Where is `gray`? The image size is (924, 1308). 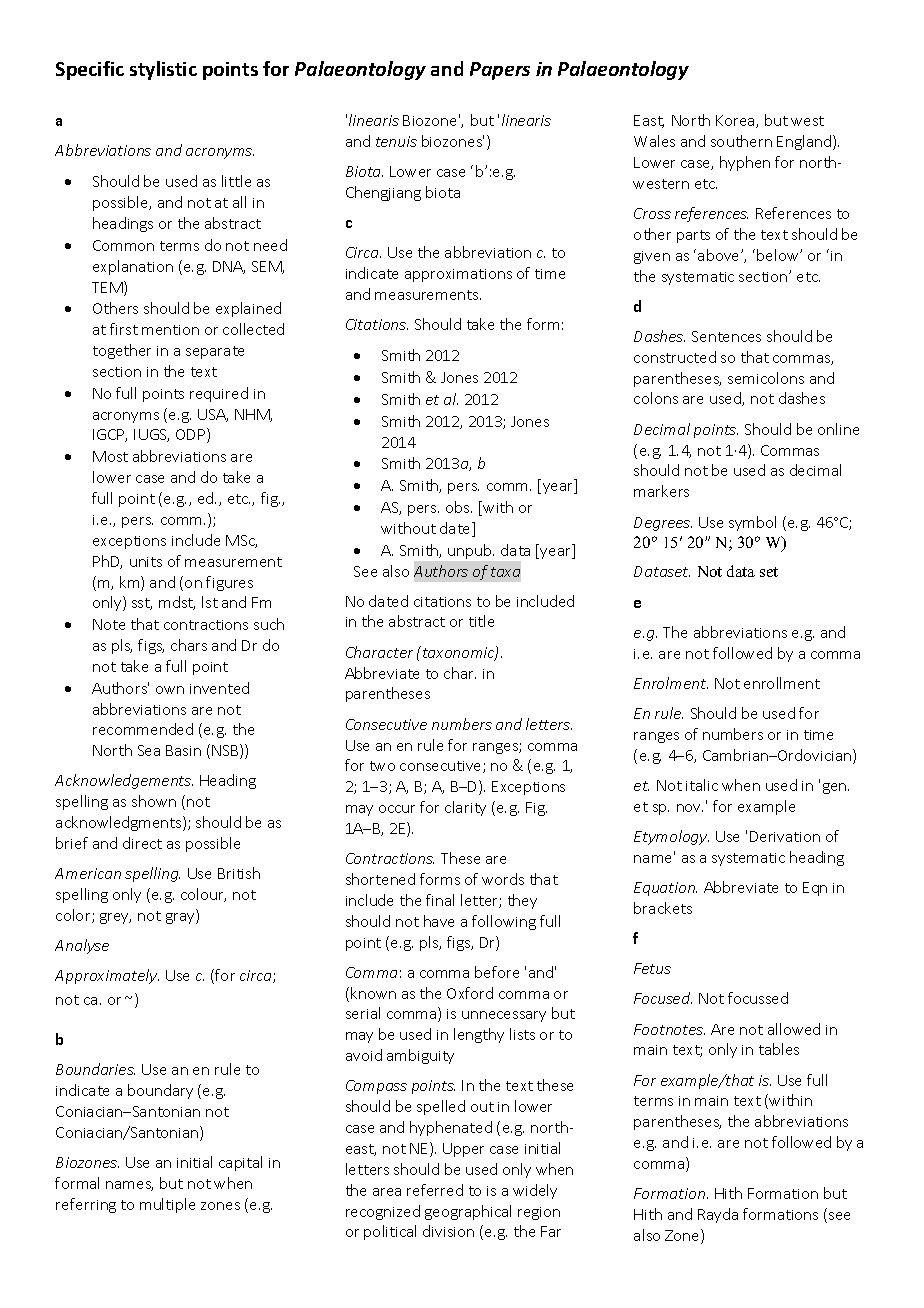 gray is located at coordinates (181, 918).
